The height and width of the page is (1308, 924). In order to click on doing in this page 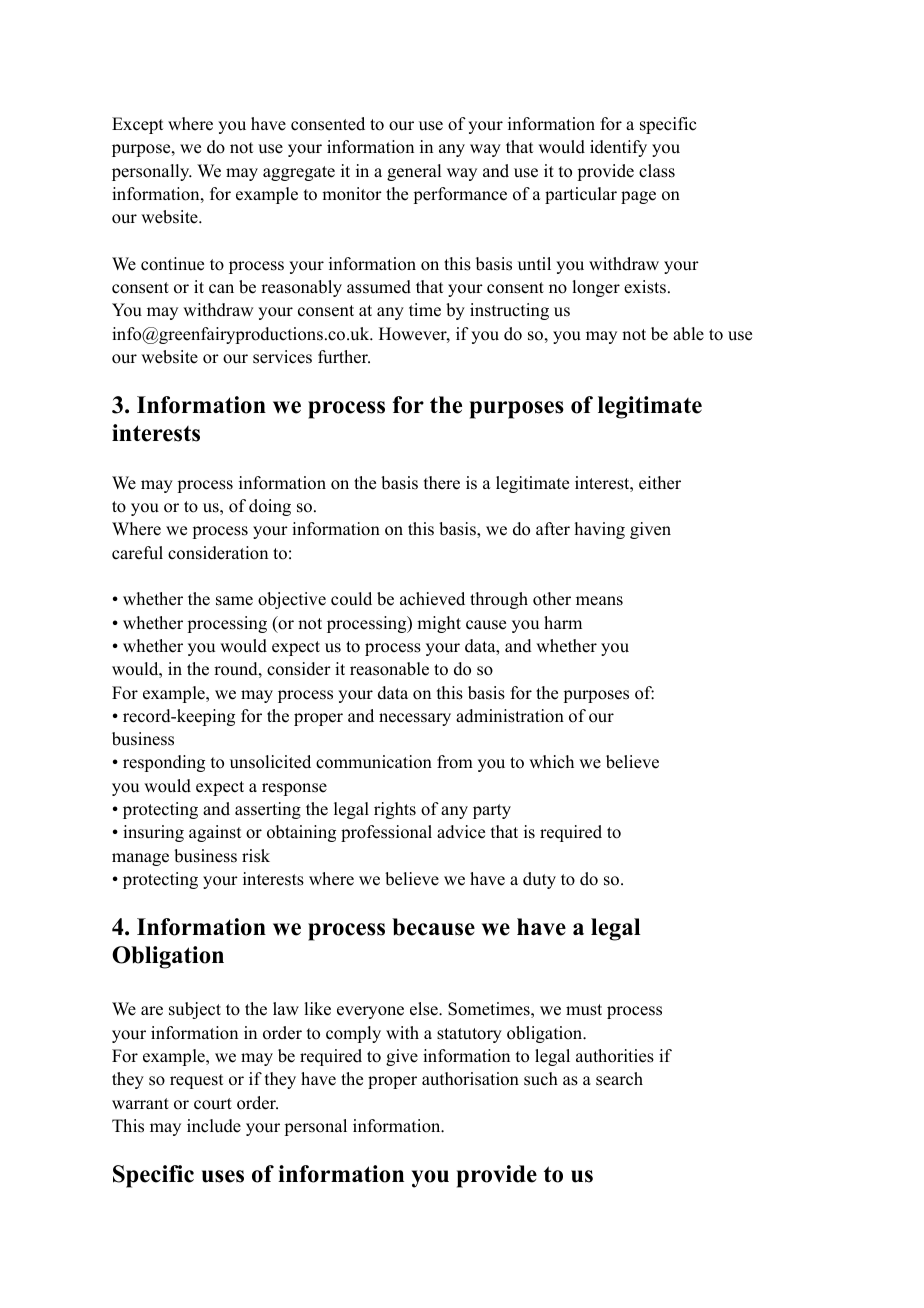, I will do `click(270, 507)`.
